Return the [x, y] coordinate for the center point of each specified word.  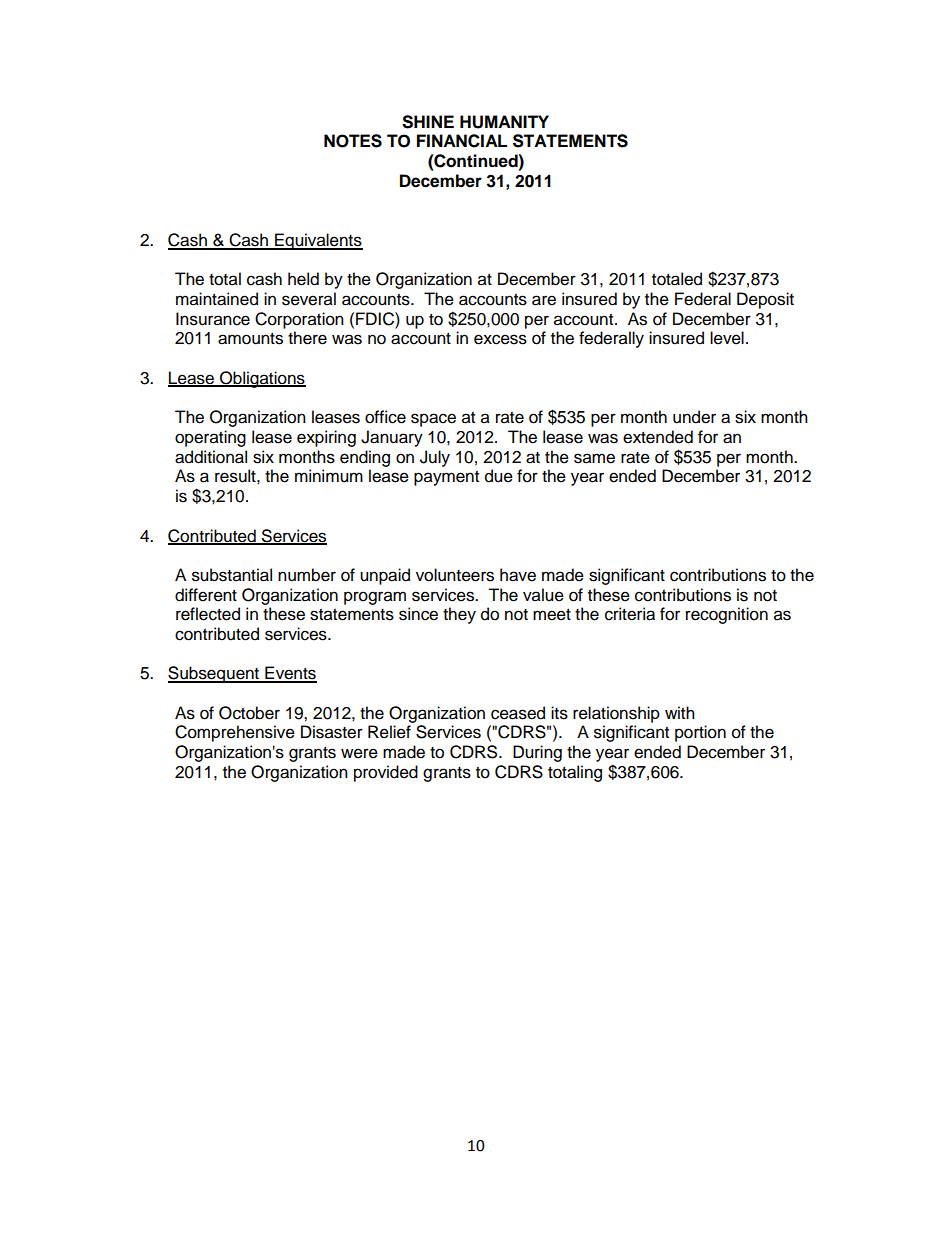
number [307, 575]
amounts [250, 339]
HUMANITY [504, 122]
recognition [727, 615]
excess [500, 339]
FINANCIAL [462, 141]
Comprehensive [235, 733]
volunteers [455, 575]
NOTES [353, 141]
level [727, 338]
